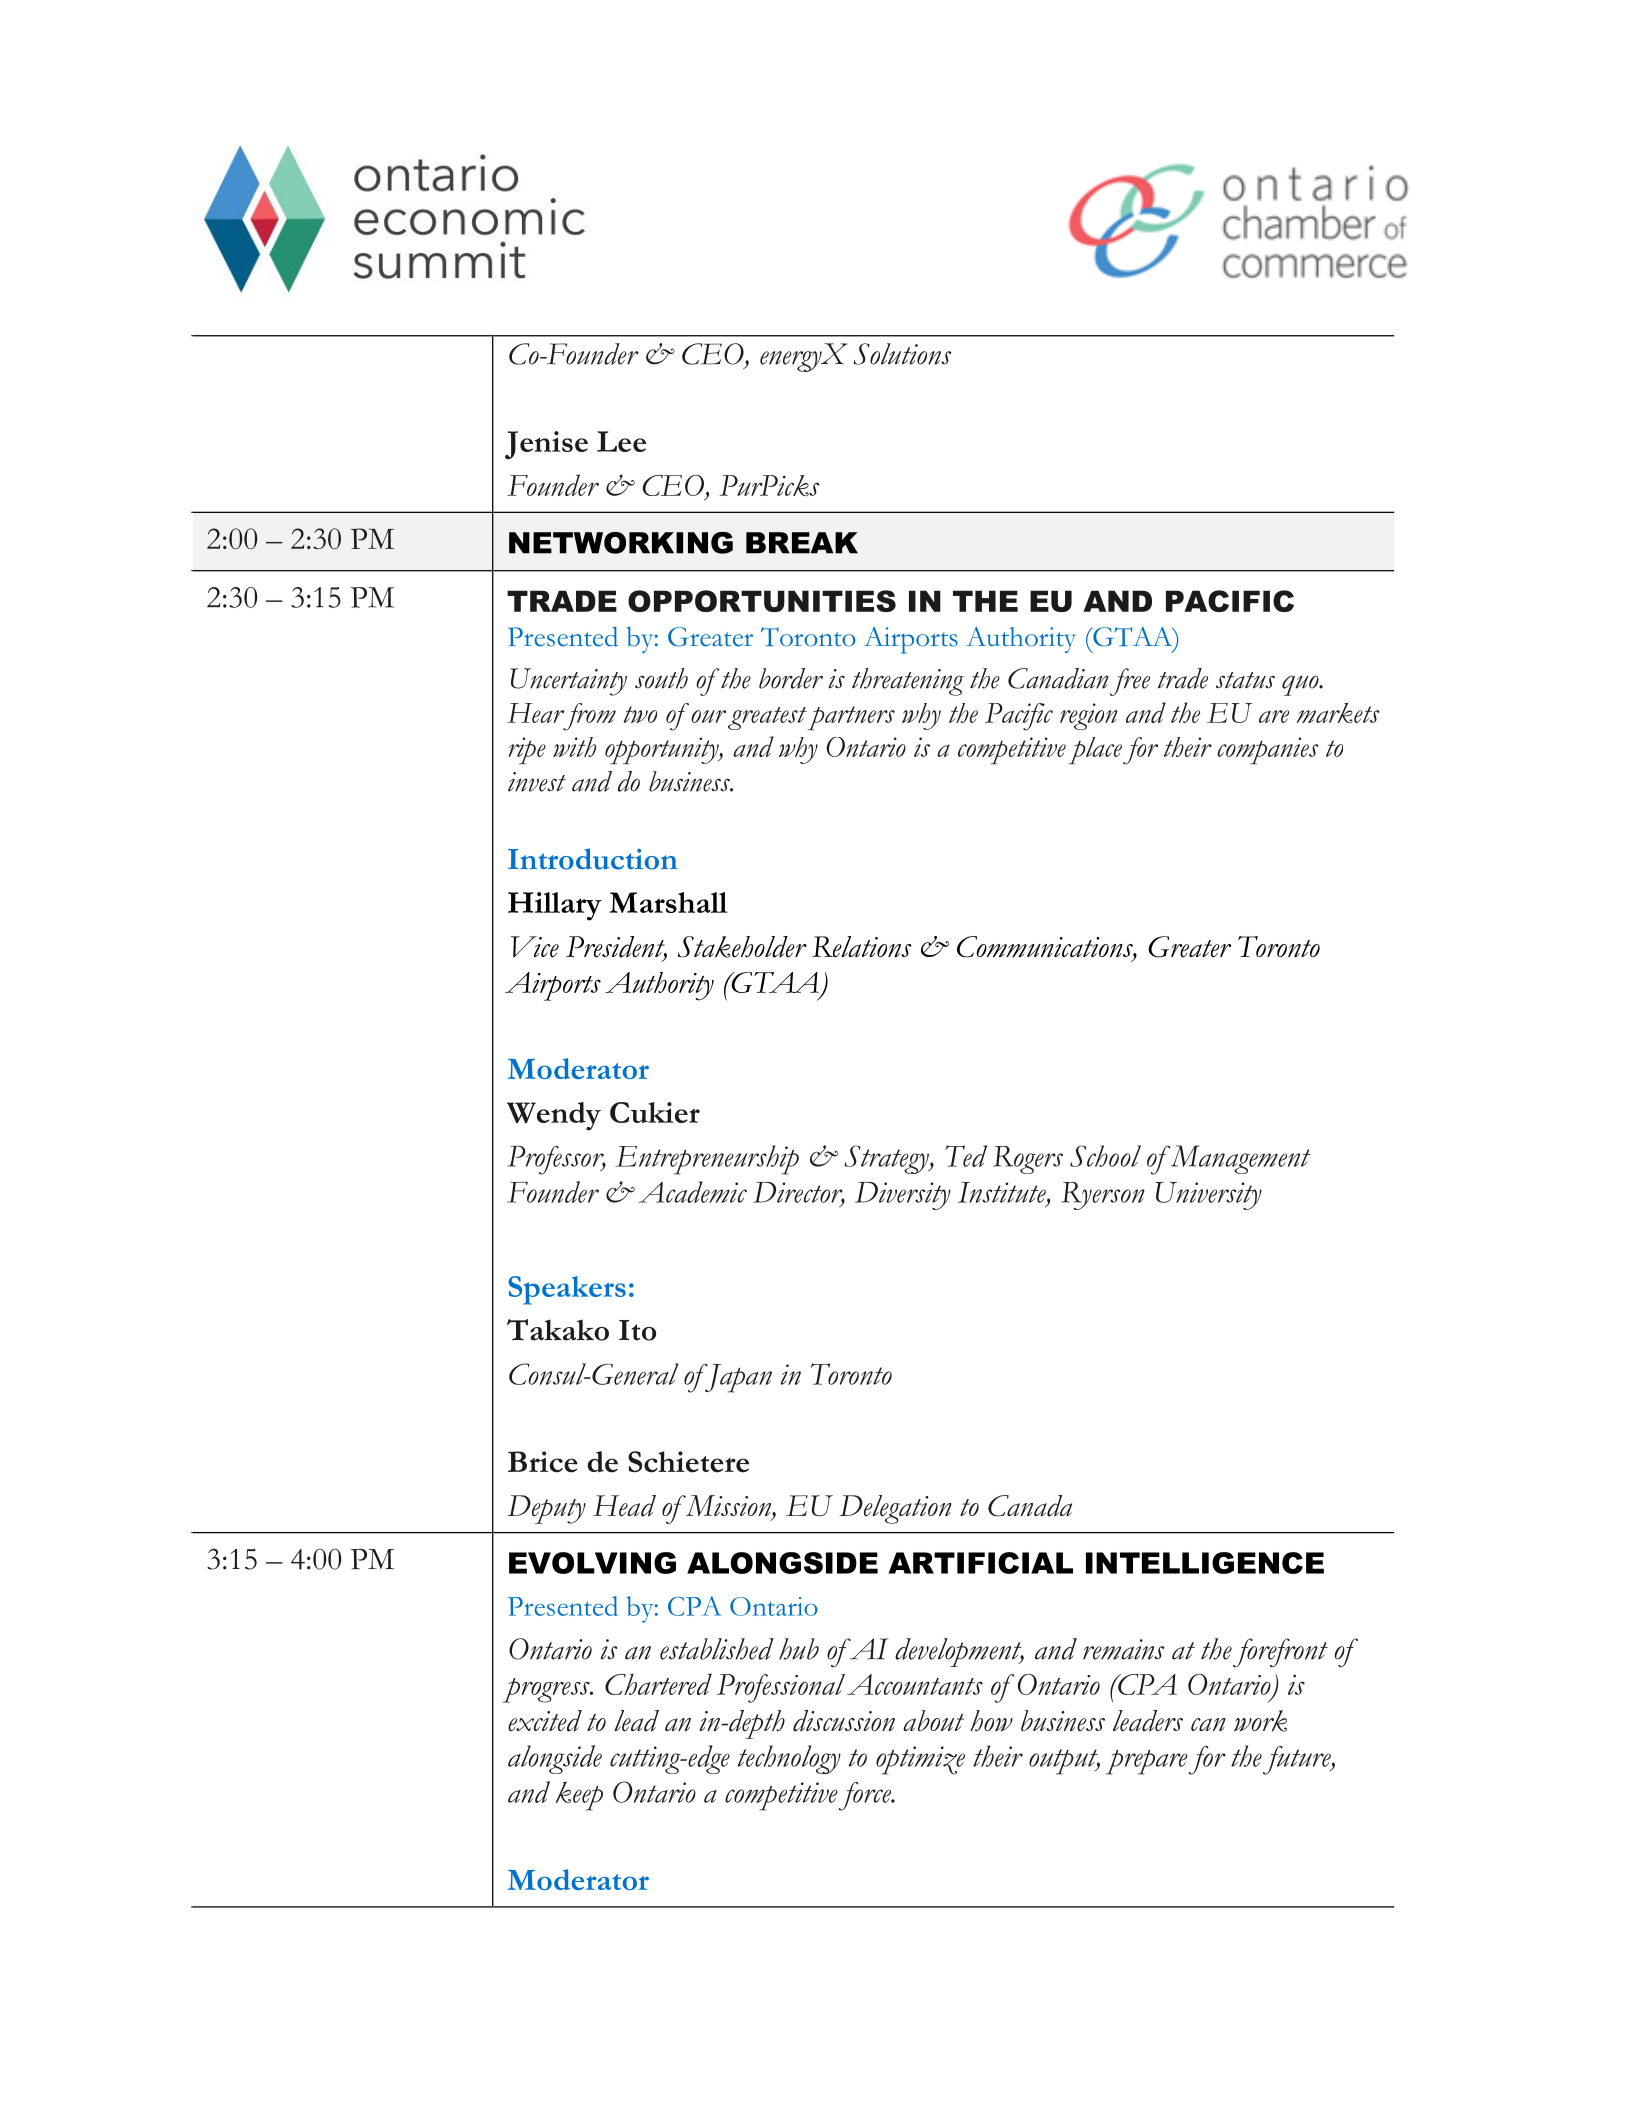 This document has width=1626, height=2104. What do you see at coordinates (920, 1760) in the document?
I see `optimize` at bounding box center [920, 1760].
